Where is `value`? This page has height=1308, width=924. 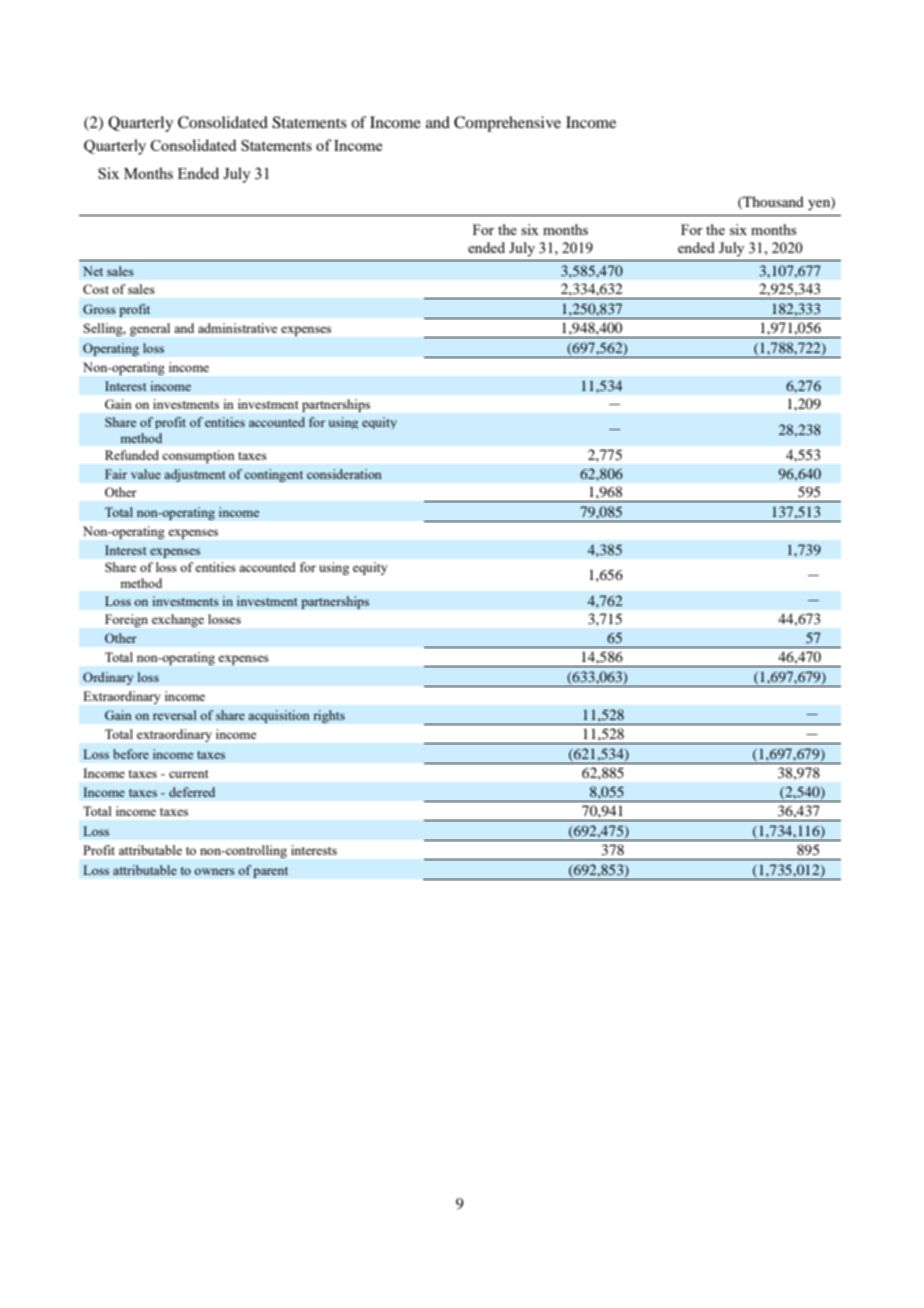
value is located at coordinates (146, 474).
